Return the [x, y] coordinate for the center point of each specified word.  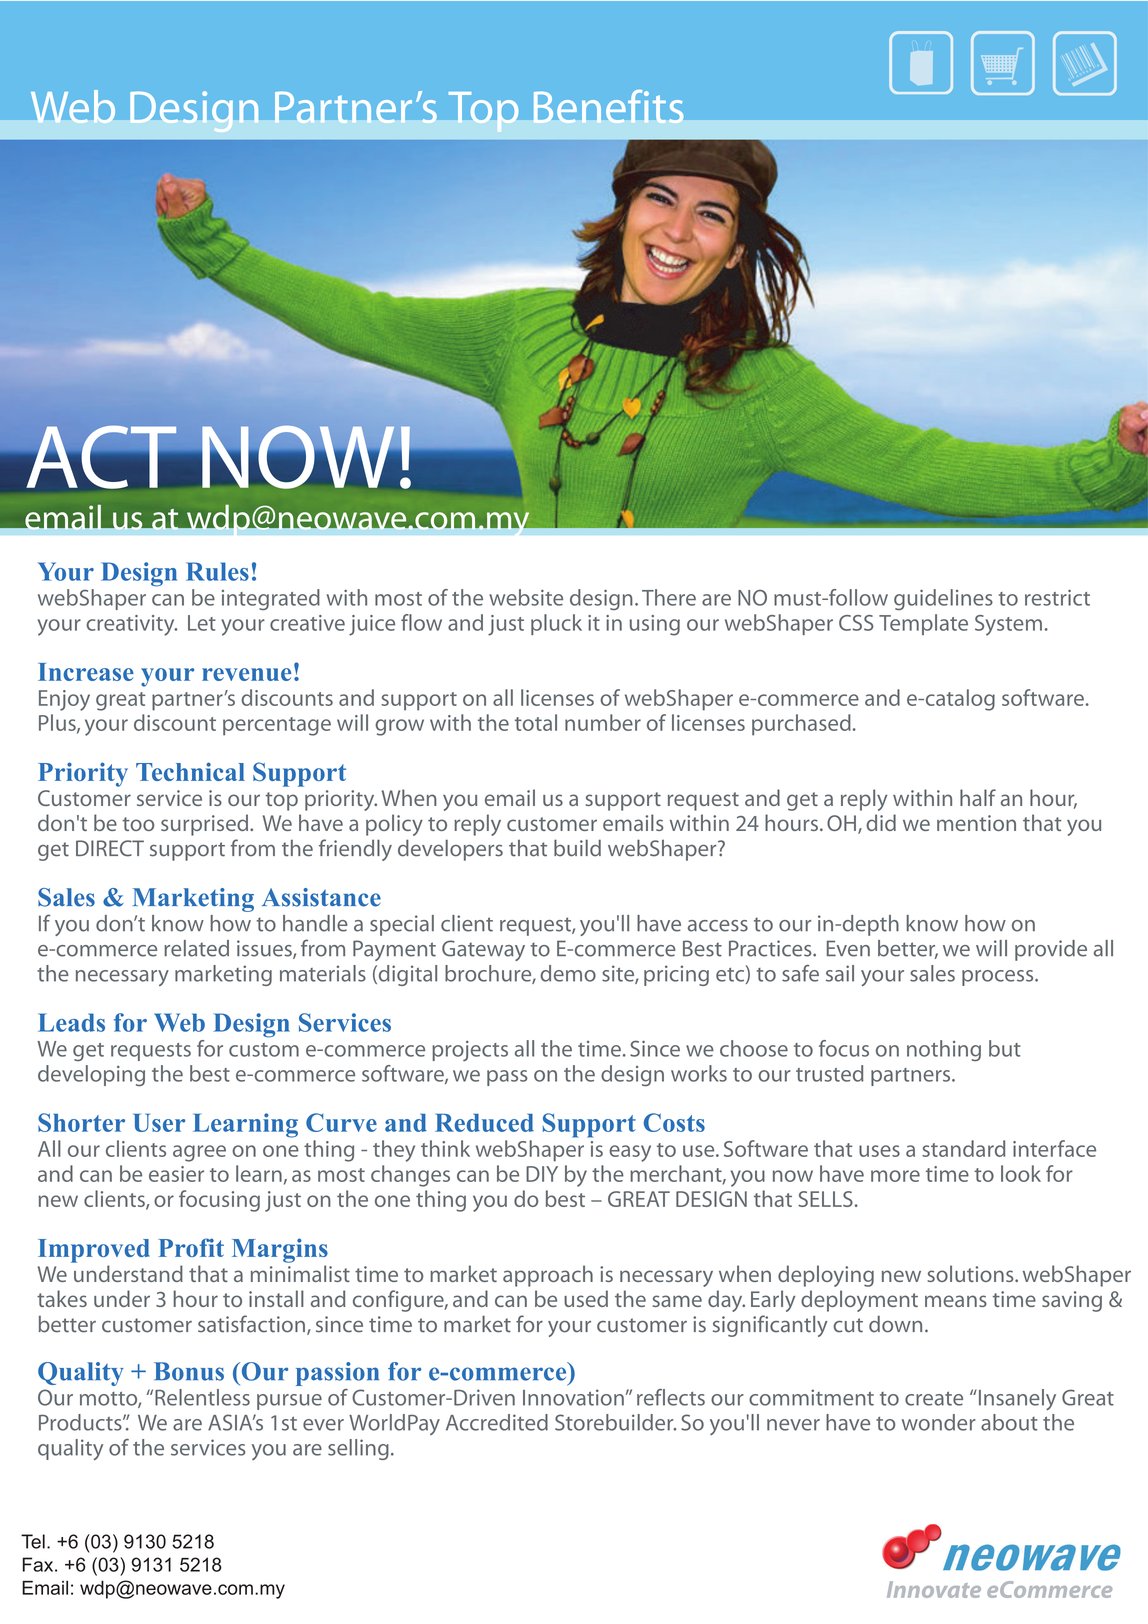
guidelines [943, 599]
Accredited [497, 1422]
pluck [556, 624]
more [895, 1176]
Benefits [608, 106]
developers [450, 850]
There [669, 597]
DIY [542, 1174]
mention [976, 823]
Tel [33, 1541]
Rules [217, 571]
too [138, 824]
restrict [1057, 597]
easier [176, 1174]
